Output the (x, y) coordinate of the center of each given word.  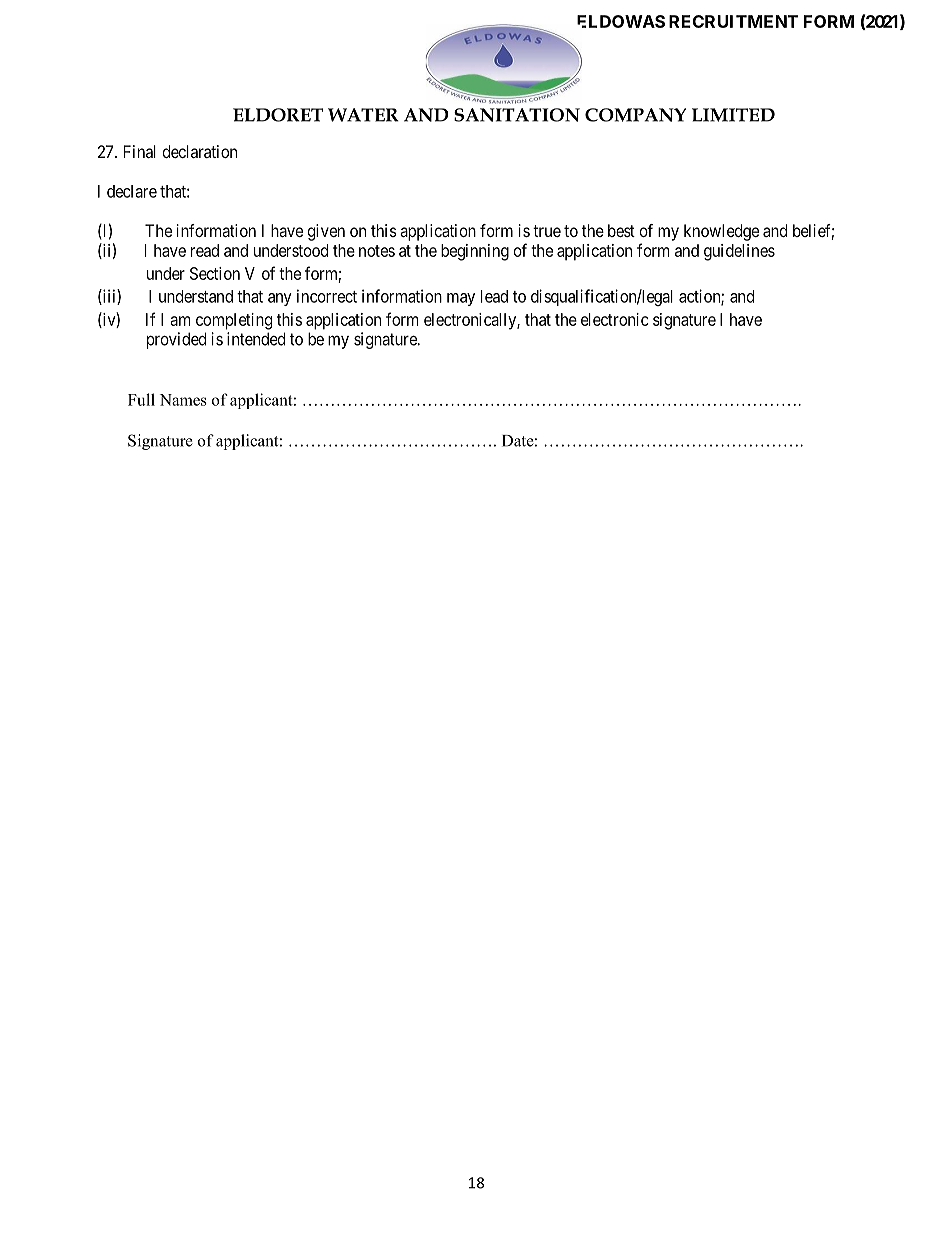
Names (183, 400)
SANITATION (517, 115)
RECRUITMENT (733, 21)
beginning (475, 252)
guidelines (739, 252)
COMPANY (635, 115)
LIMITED (733, 115)
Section (215, 273)
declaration (200, 151)
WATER (363, 115)
